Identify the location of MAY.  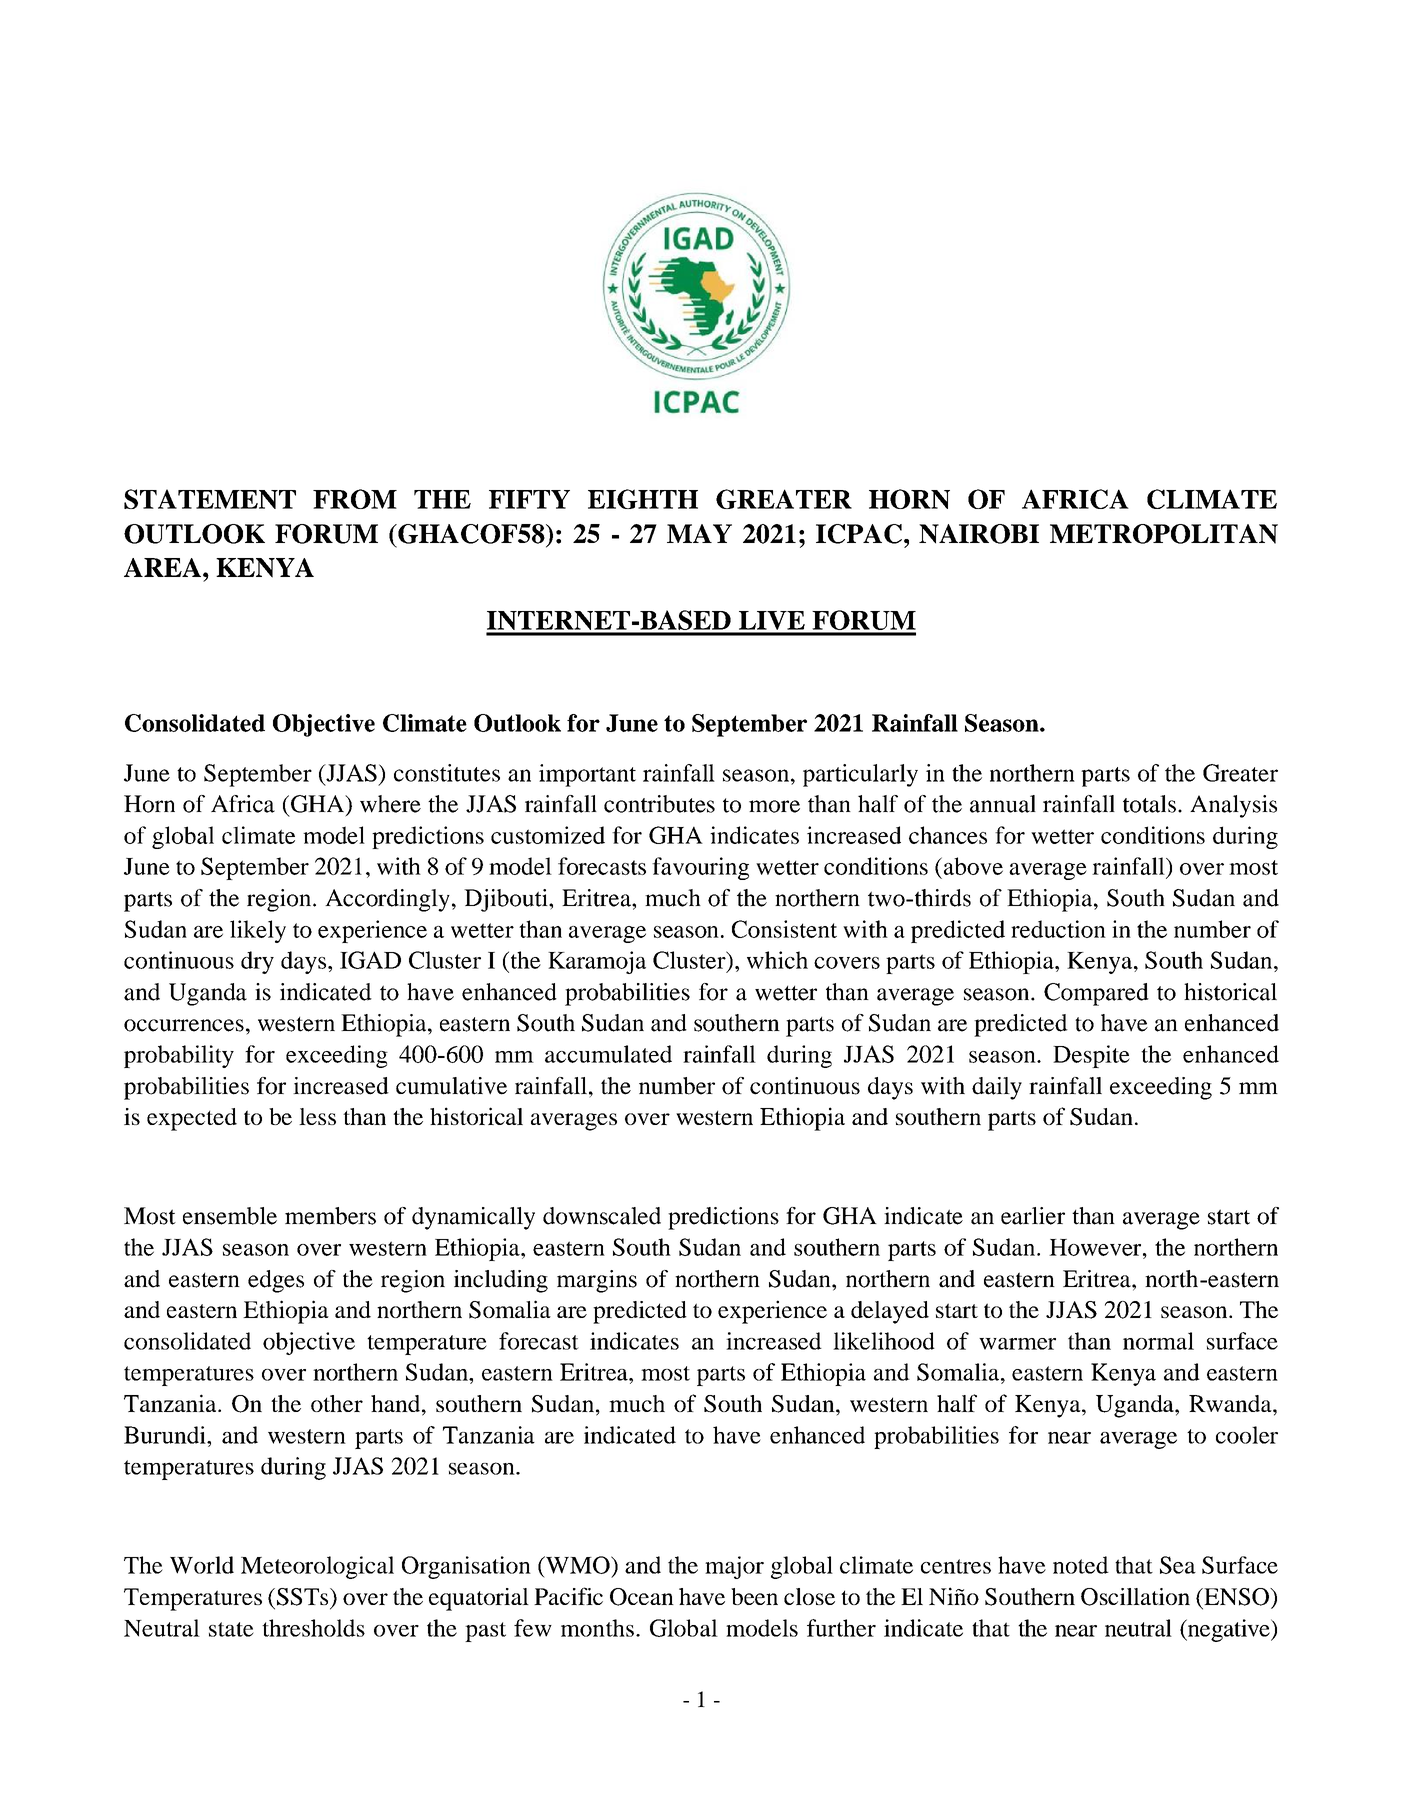
(699, 533).
